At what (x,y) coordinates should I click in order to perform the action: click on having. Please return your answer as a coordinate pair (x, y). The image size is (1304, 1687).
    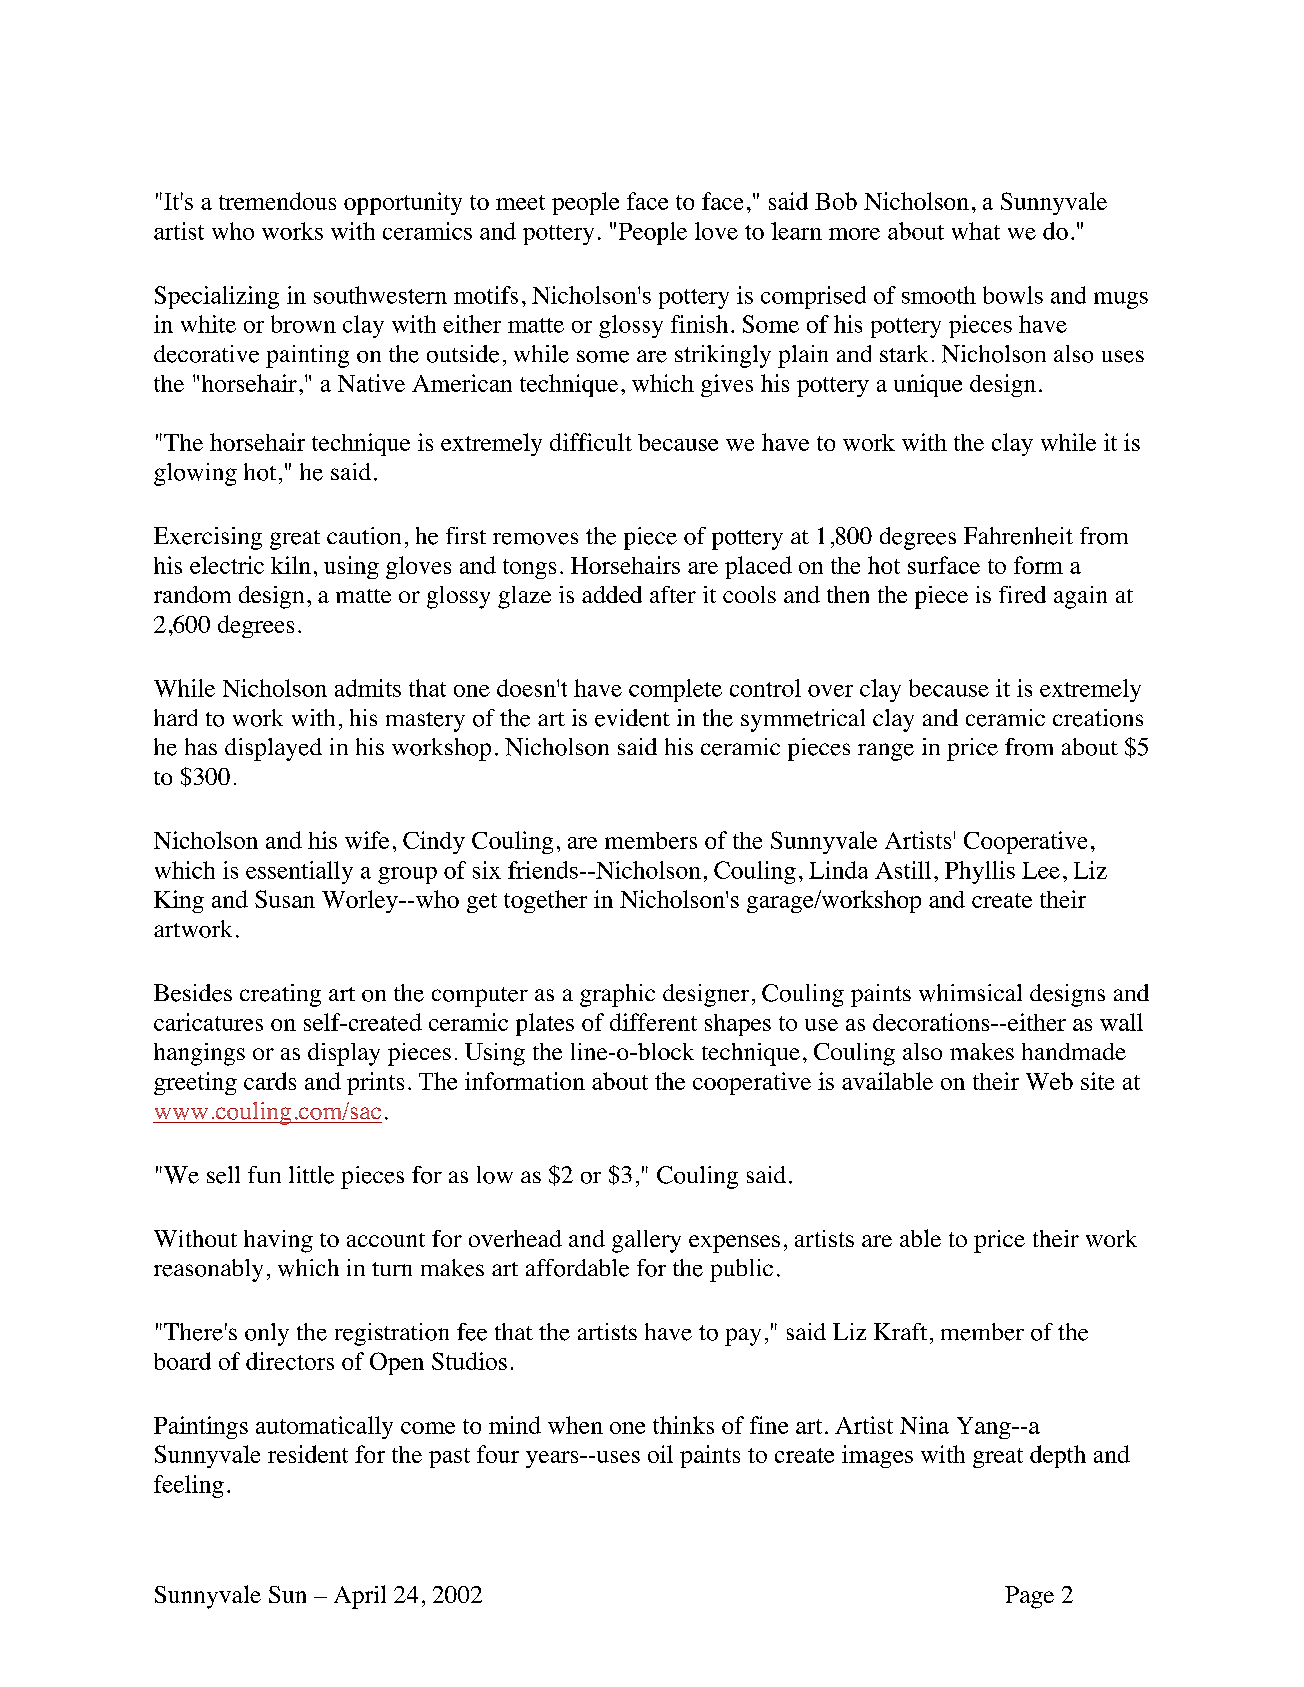
    Looking at the image, I should click on (278, 1241).
